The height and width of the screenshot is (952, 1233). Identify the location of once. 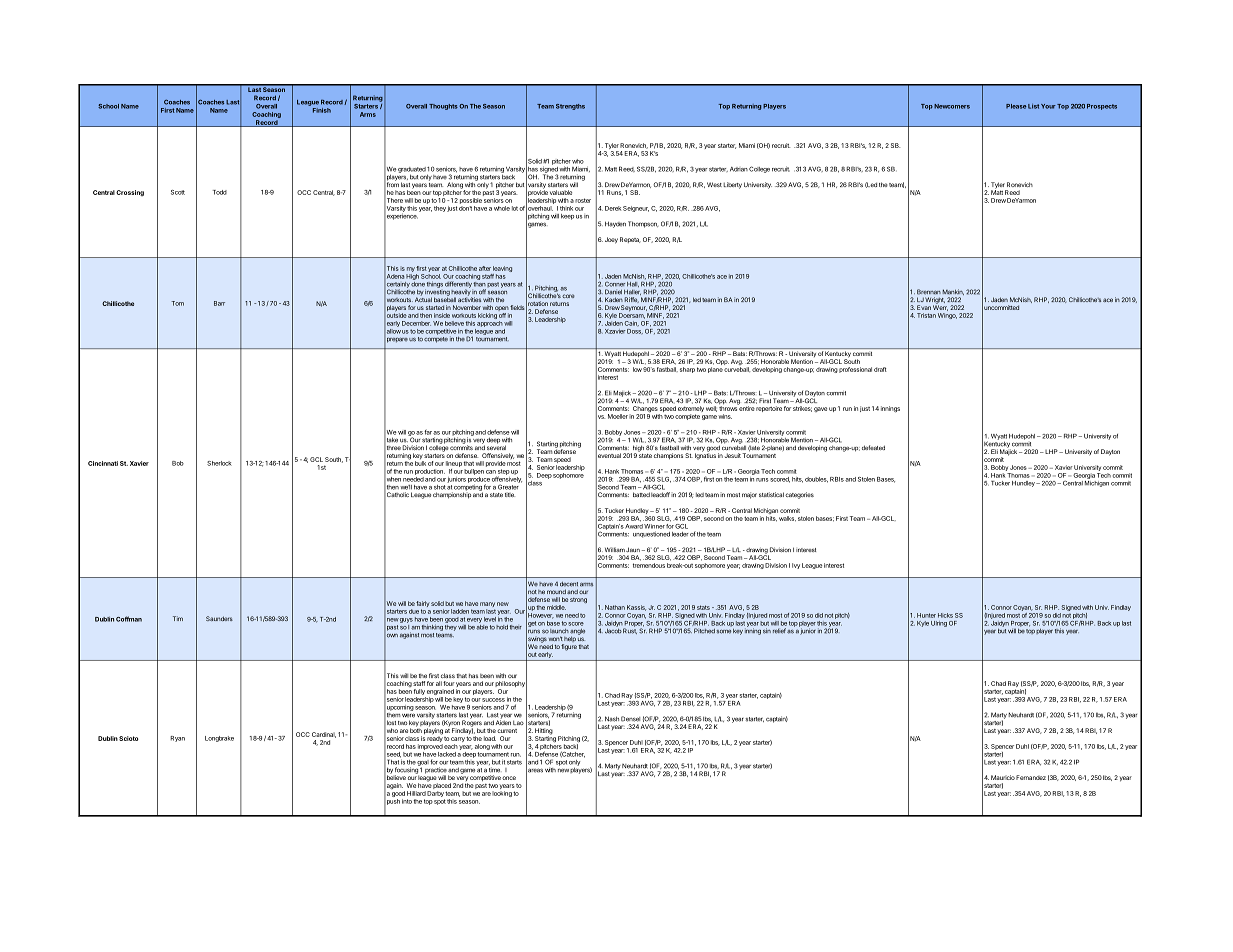
(509, 778).
